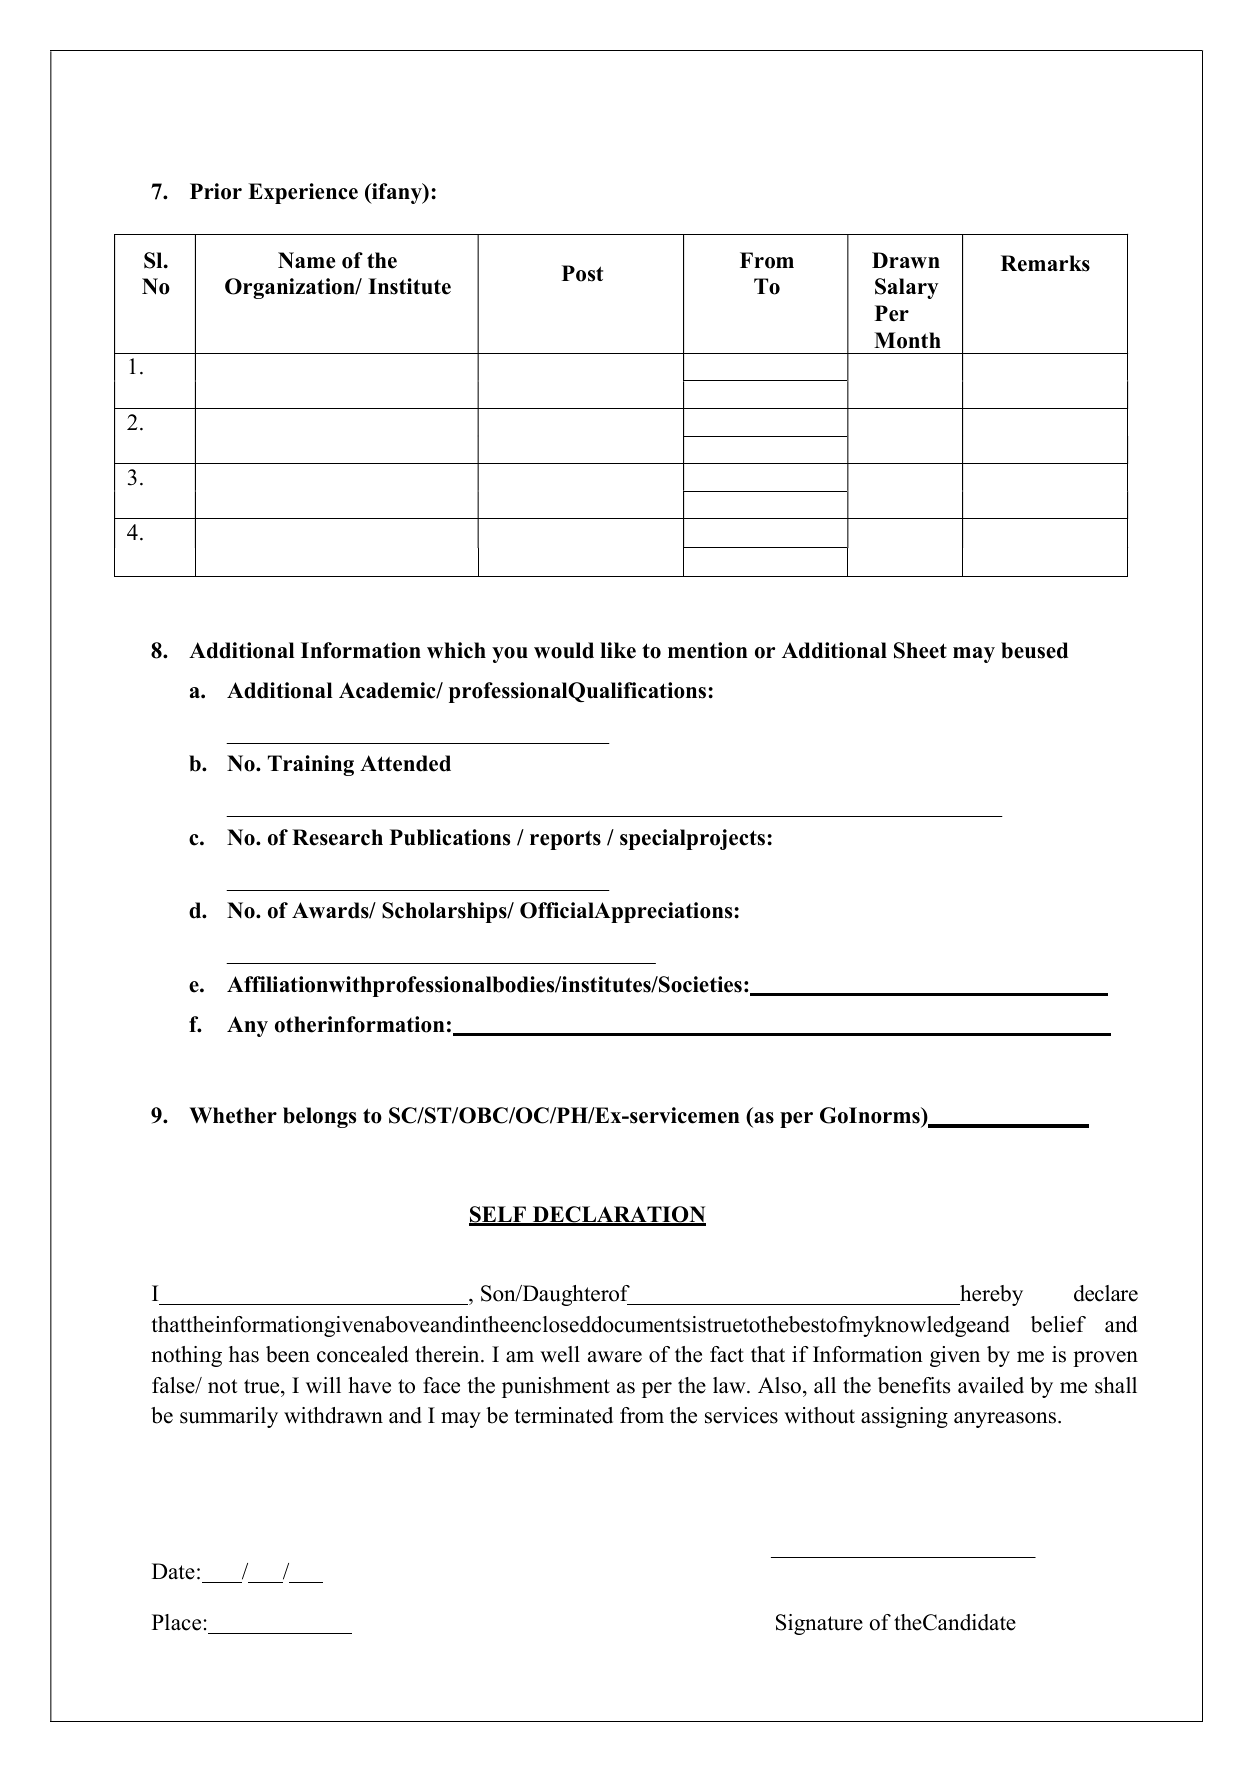  I want to click on Signature, so click(819, 1624).
